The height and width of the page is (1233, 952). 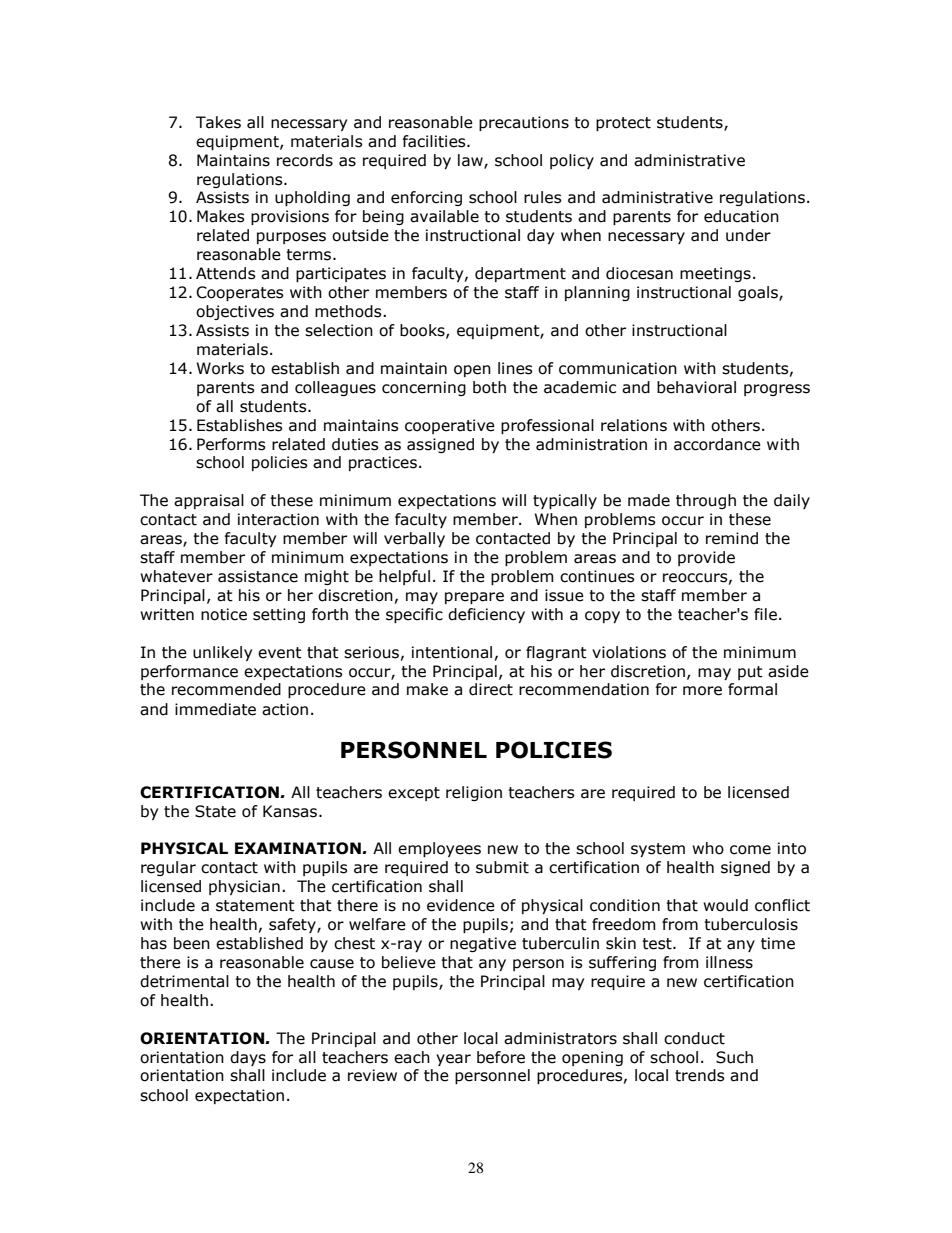 What do you see at coordinates (248, 1058) in the page?
I see `days` at bounding box center [248, 1058].
